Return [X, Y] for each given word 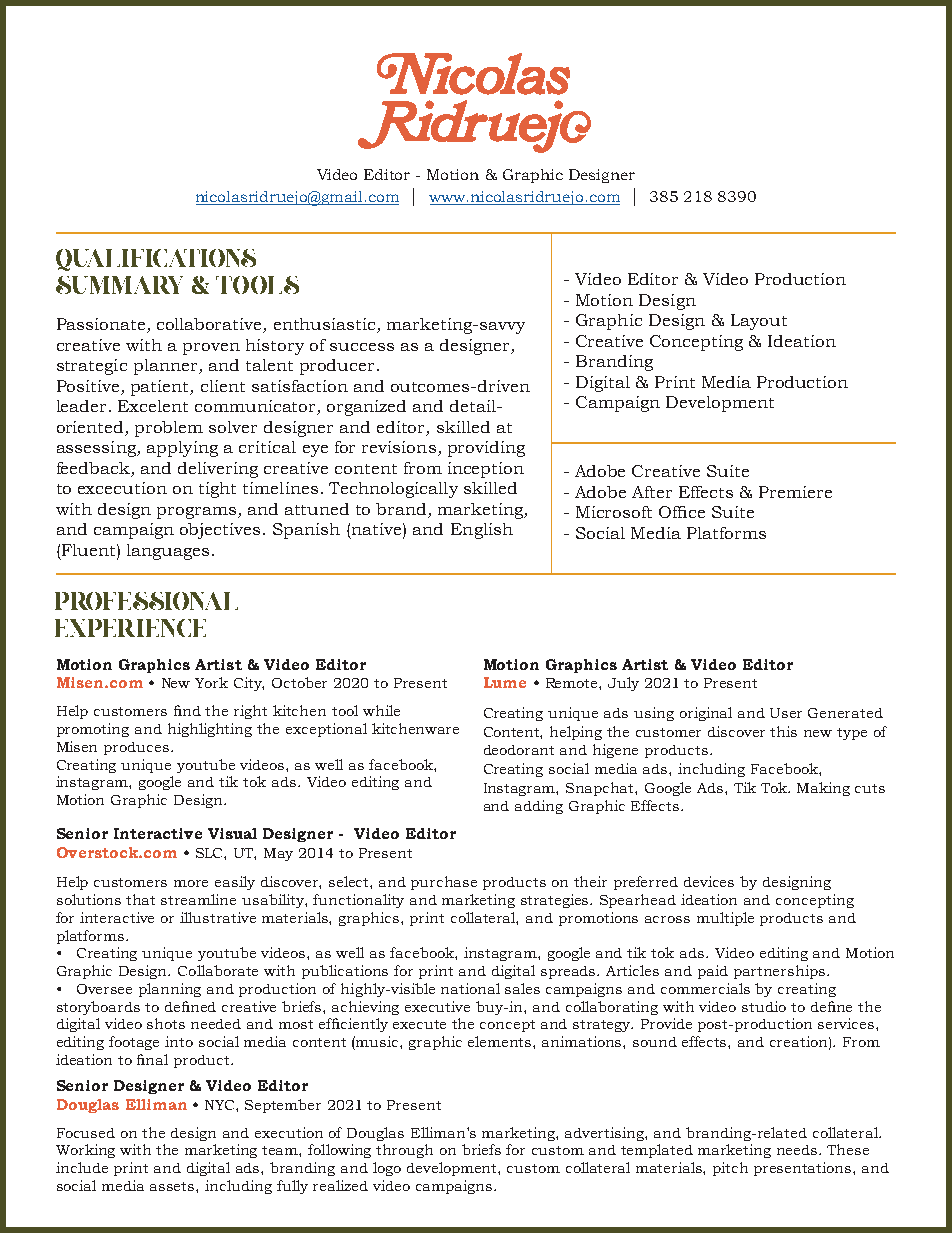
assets [173, 1186]
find [187, 710]
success [362, 347]
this [783, 731]
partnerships [781, 972]
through [404, 1151]
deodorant [519, 750]
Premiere [795, 492]
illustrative [218, 917]
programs [196, 513]
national [470, 988]
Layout [759, 322]
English [482, 531]
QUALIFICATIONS [156, 260]
